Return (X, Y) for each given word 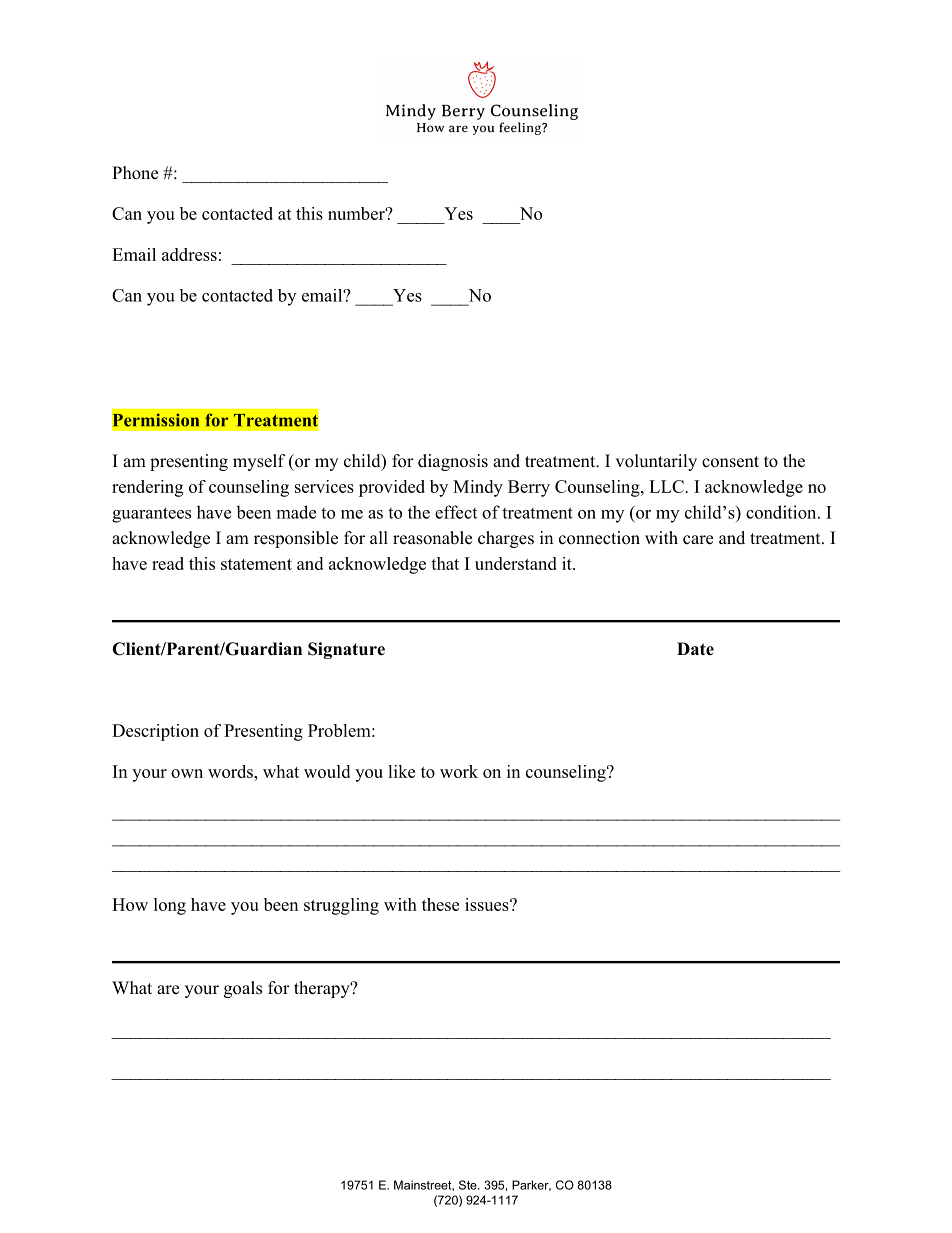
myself (259, 462)
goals (243, 989)
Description (155, 732)
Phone (135, 173)
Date (695, 649)
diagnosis (453, 462)
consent (730, 462)
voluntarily (656, 462)
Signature (346, 650)
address (189, 254)
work (459, 771)
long (170, 906)
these (440, 904)
